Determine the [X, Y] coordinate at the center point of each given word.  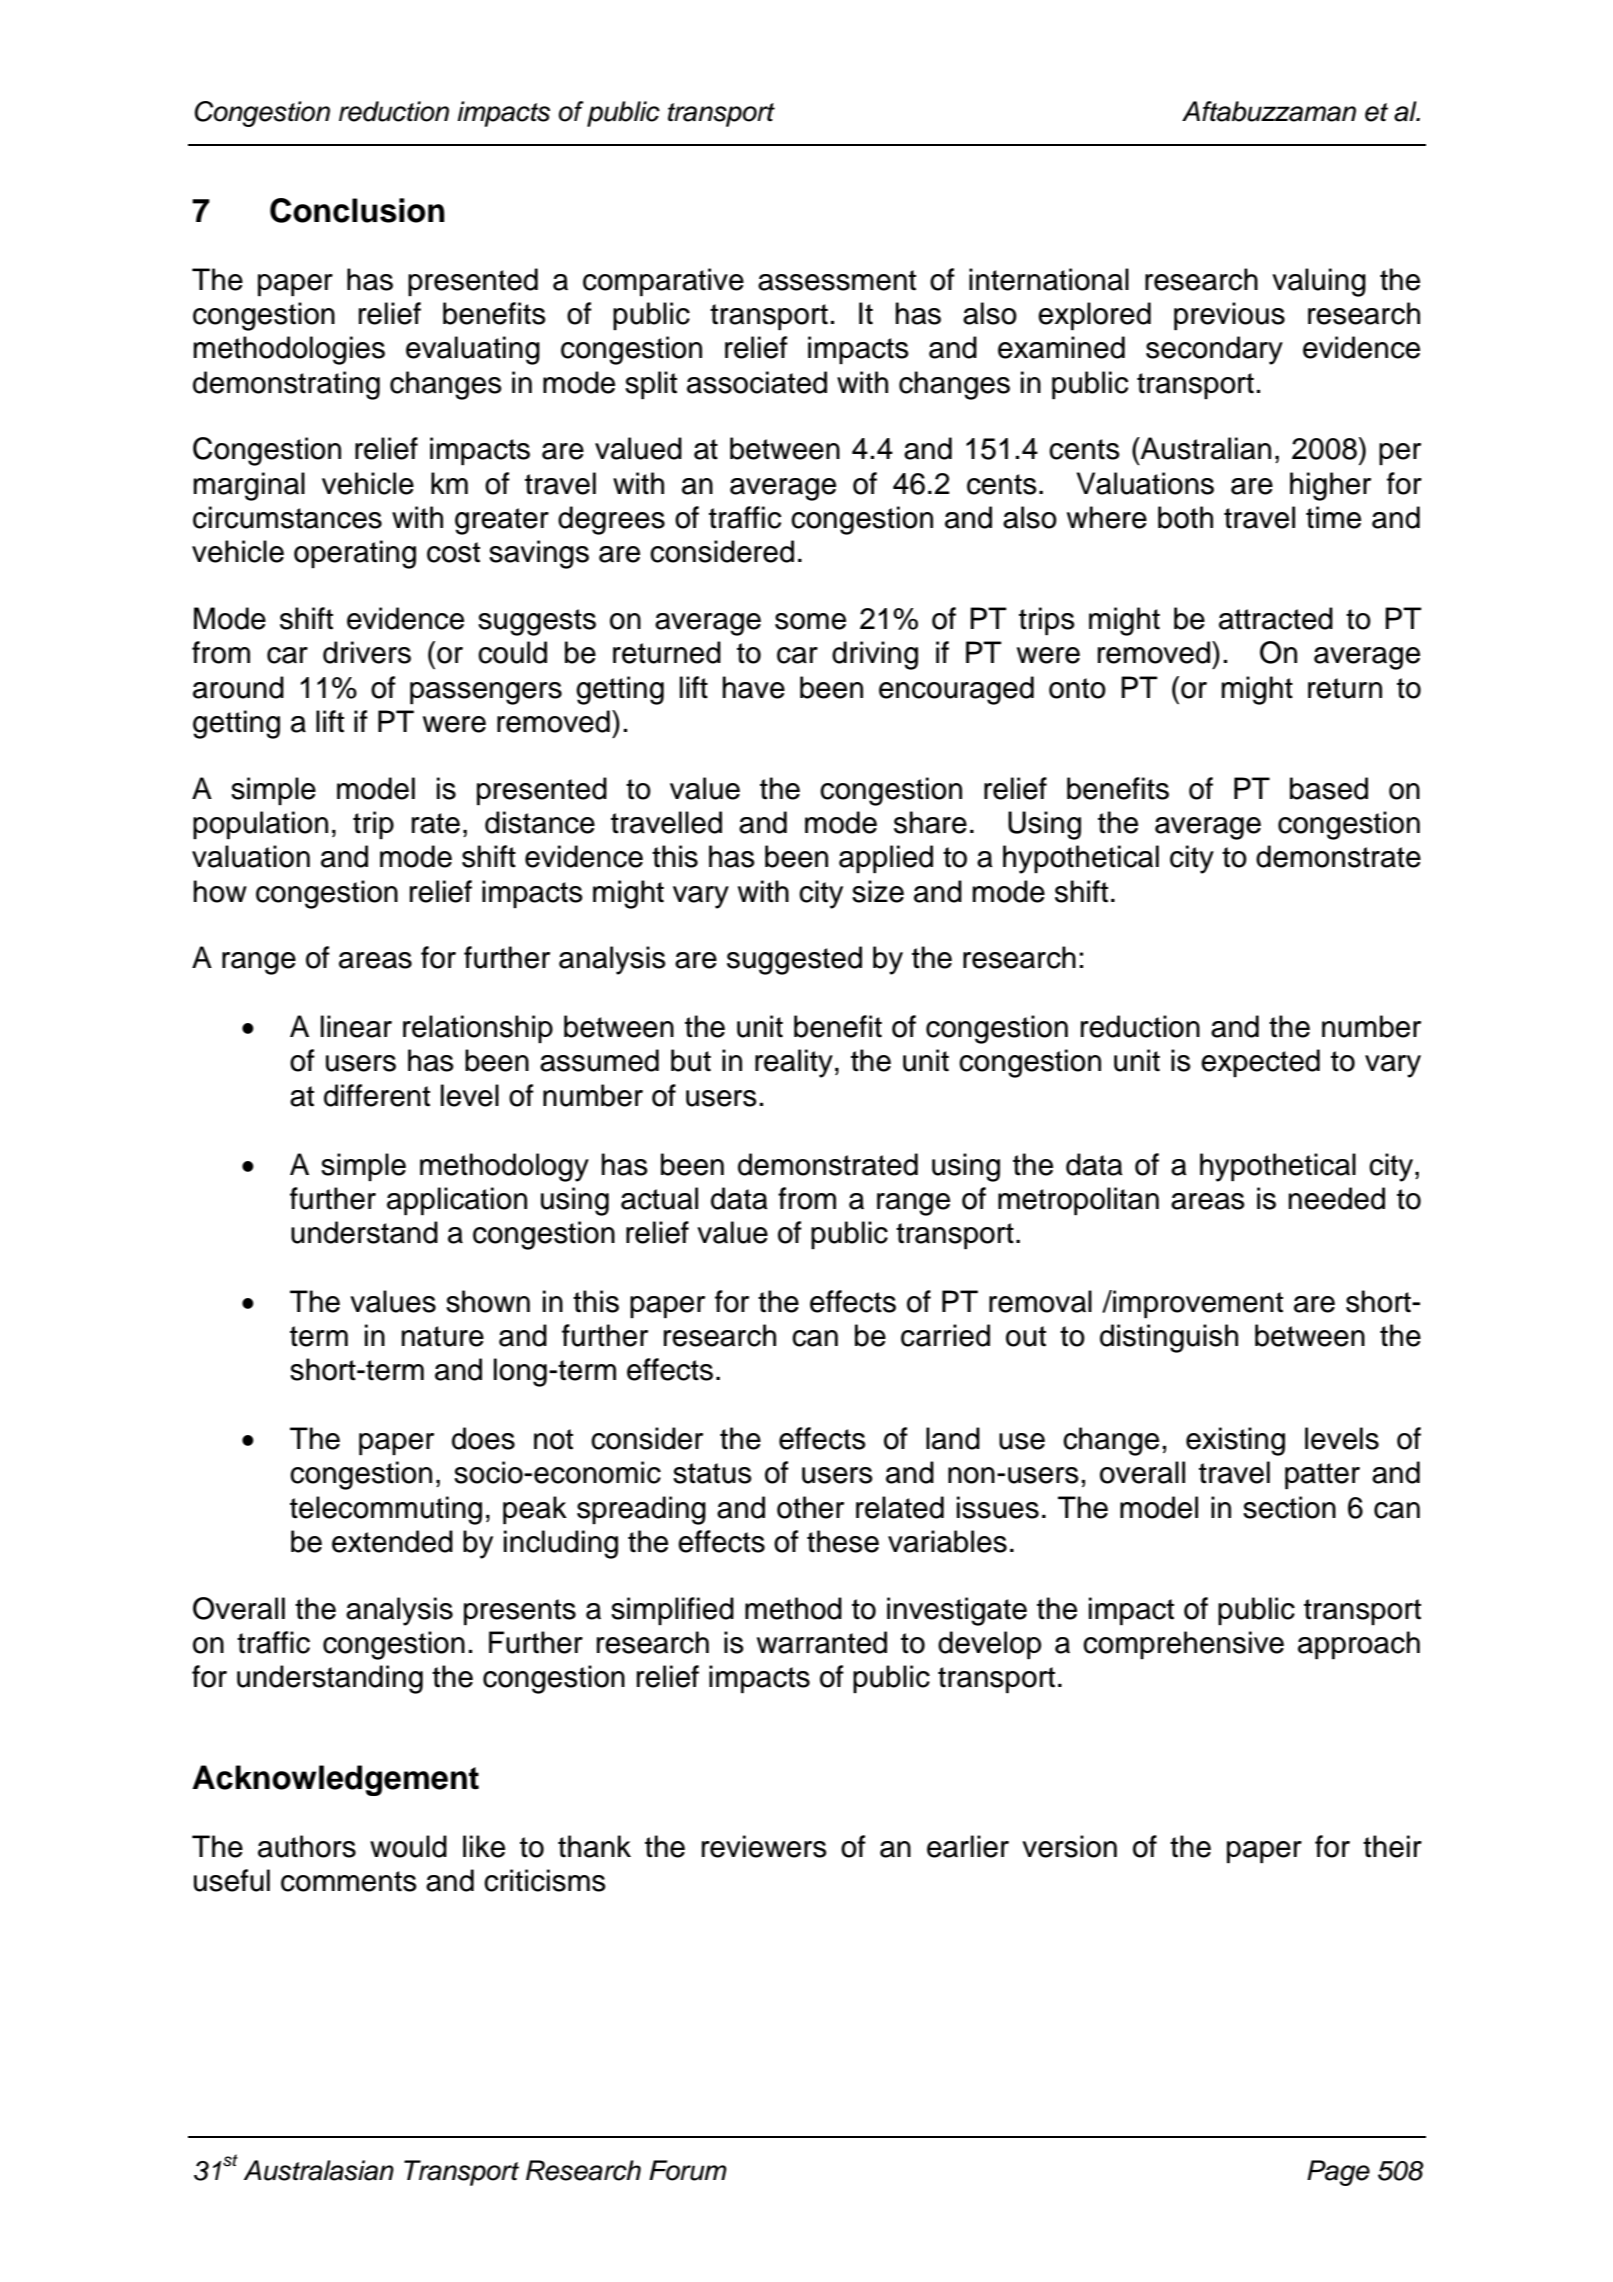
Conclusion [357, 210]
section [1289, 1507]
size [878, 891]
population [260, 825]
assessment [837, 280]
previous [1229, 316]
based [1329, 788]
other [810, 1507]
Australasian [319, 2170]
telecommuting [386, 1510]
